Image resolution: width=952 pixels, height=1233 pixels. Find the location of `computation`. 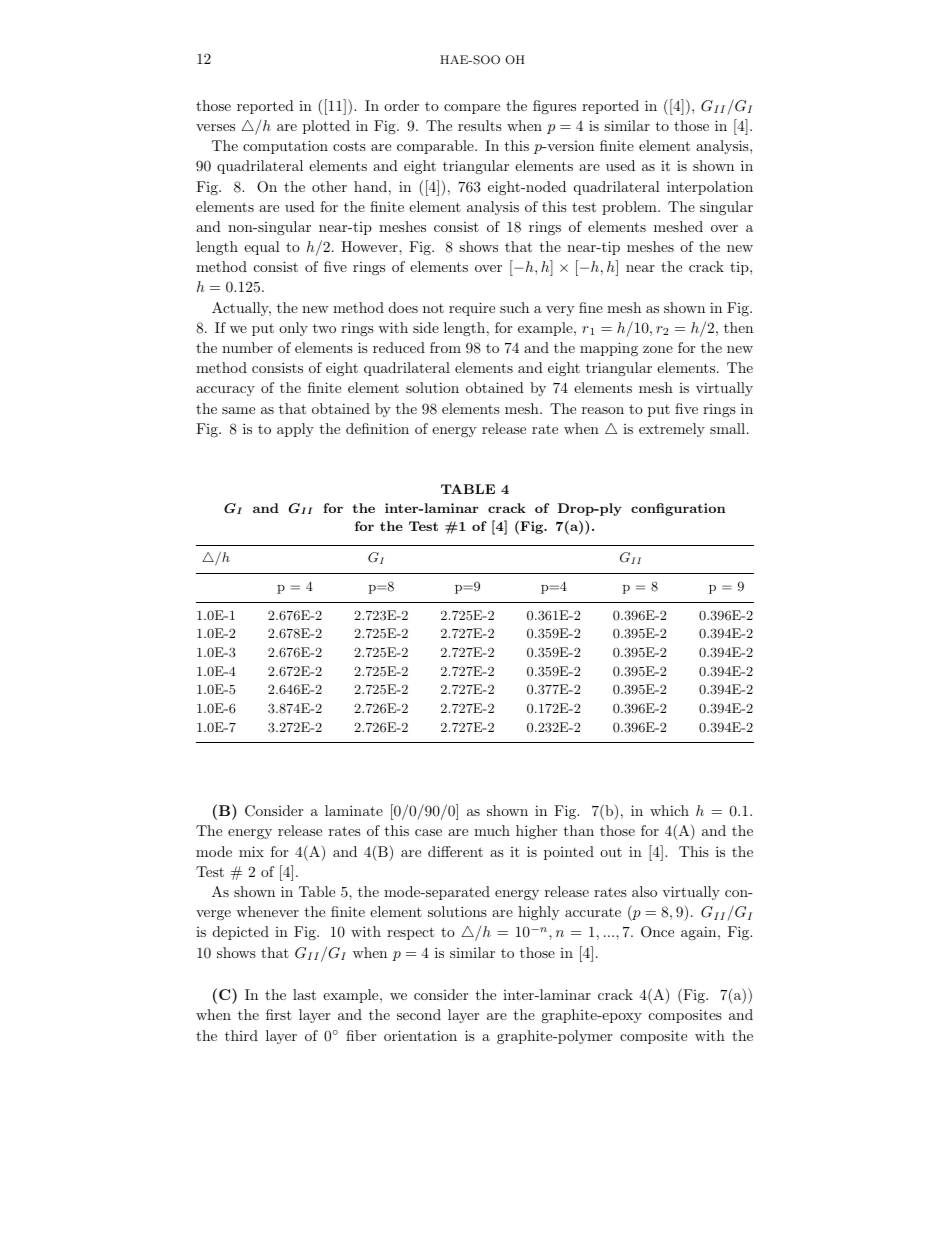

computation is located at coordinates (285, 147).
